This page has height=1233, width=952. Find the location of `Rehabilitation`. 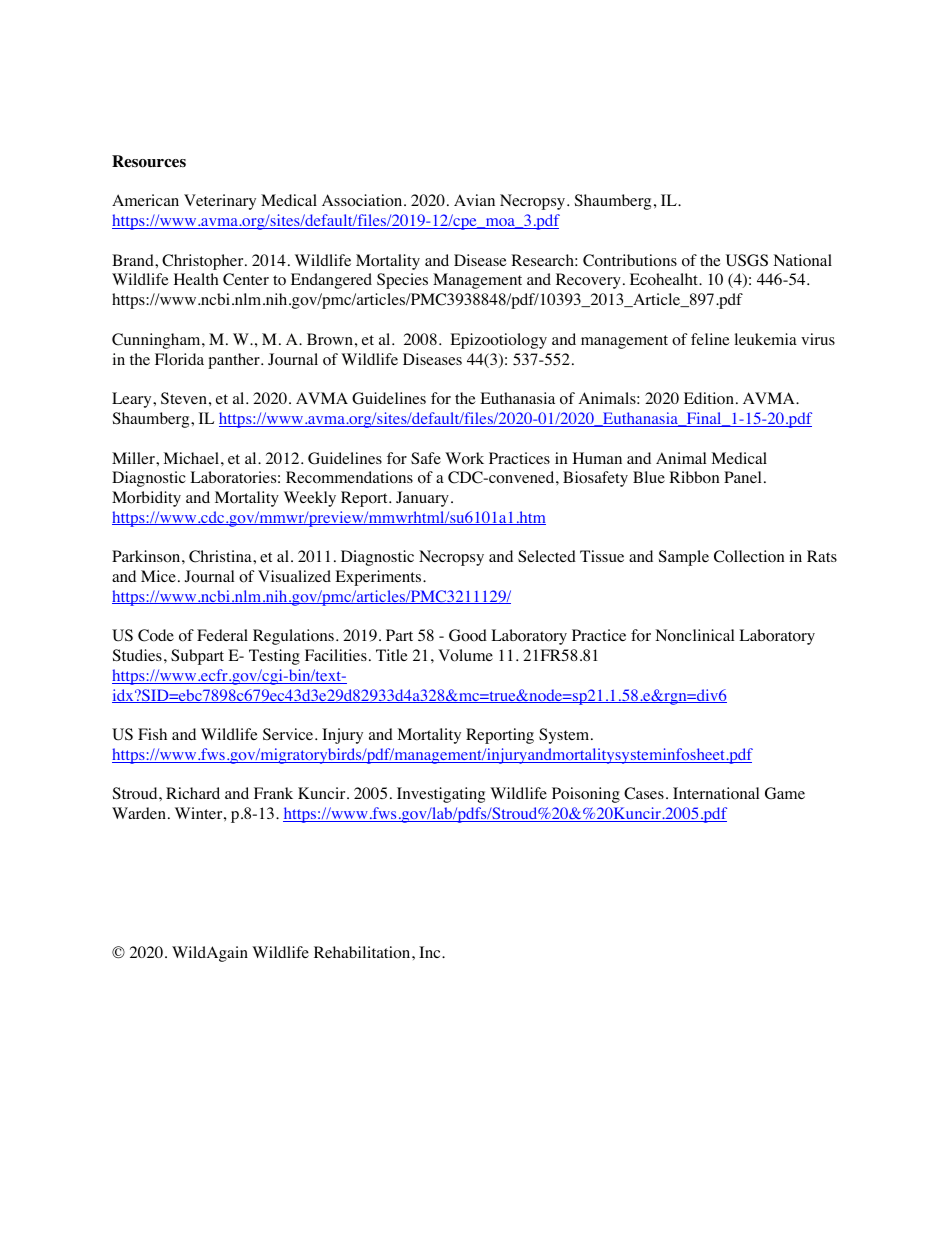

Rehabilitation is located at coordinates (363, 952).
